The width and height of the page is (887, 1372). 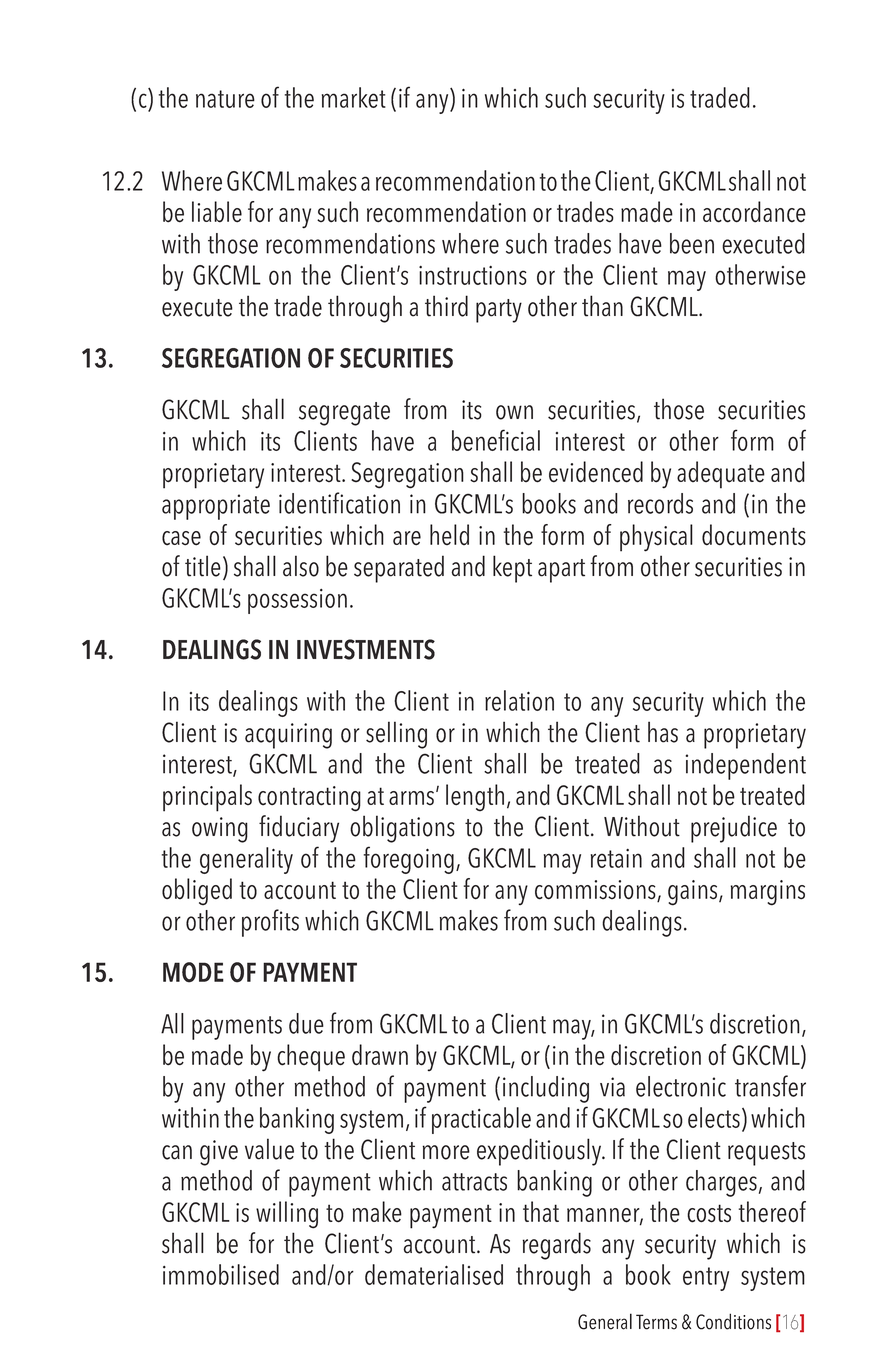 What do you see at coordinates (288, 736) in the page?
I see `acquiring` at bounding box center [288, 736].
